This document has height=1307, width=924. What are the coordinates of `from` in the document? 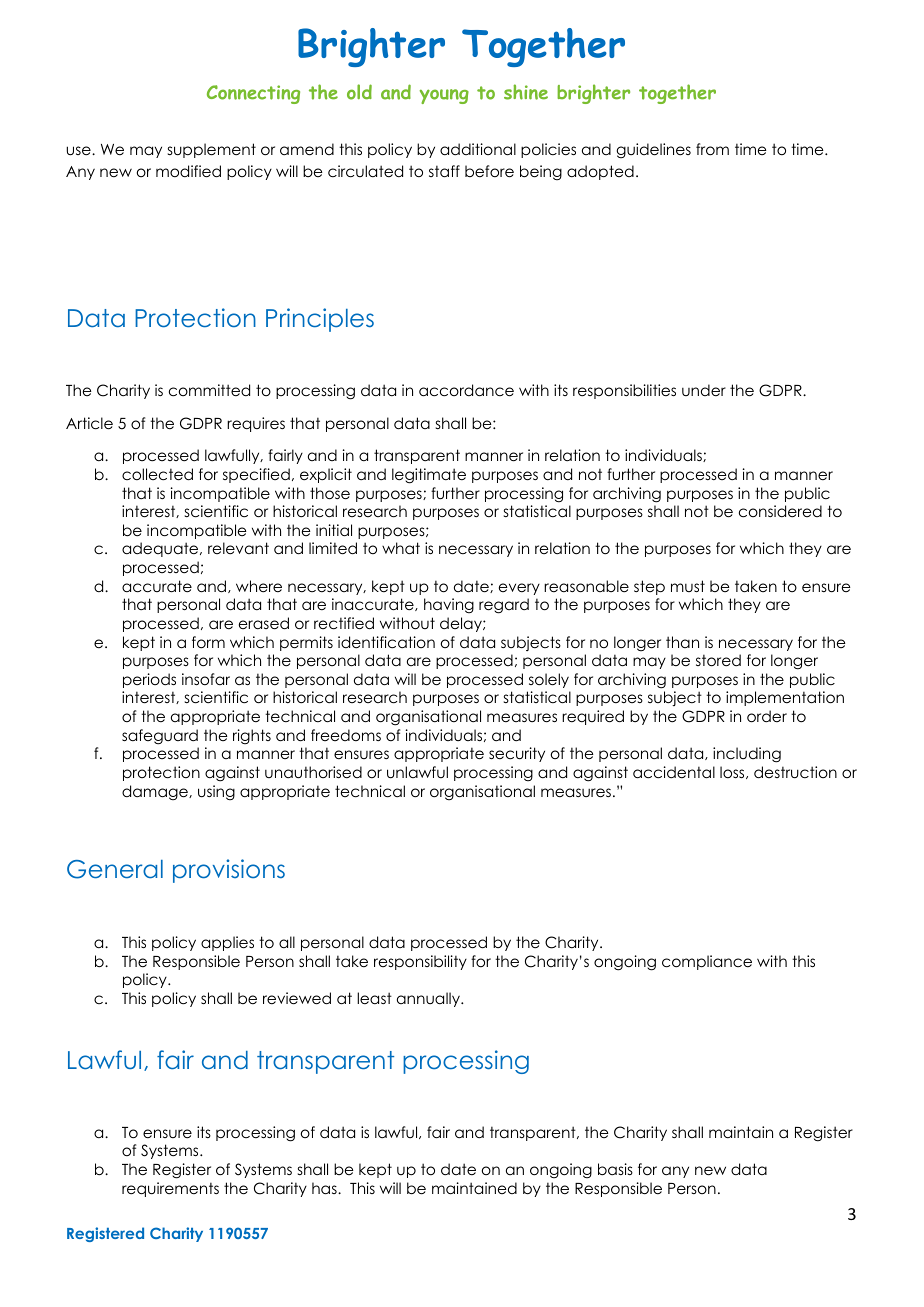 It's located at (712, 149).
